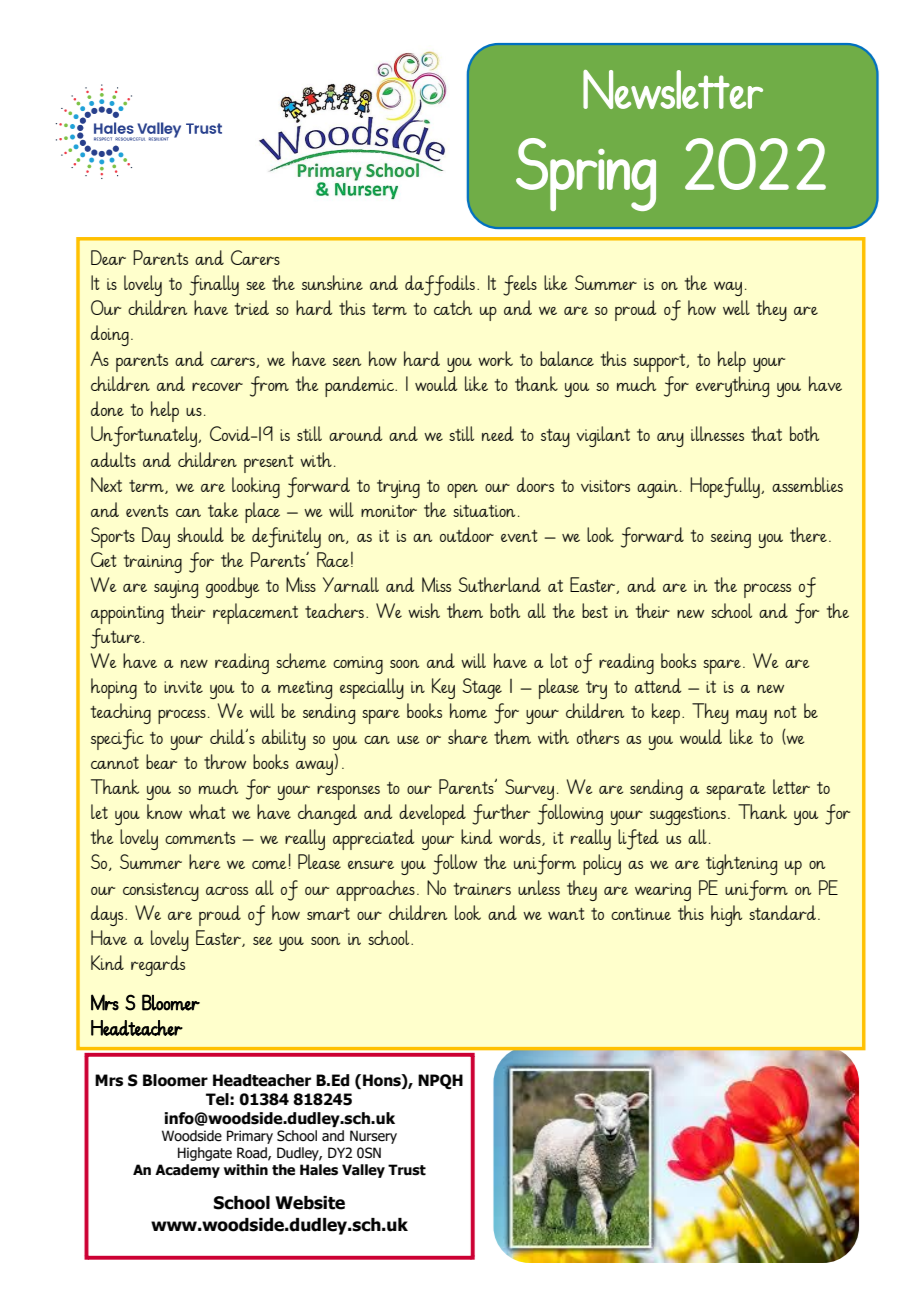 The height and width of the screenshot is (1308, 924). Describe the element at coordinates (520, 285) in the screenshot. I see `feels` at that location.
